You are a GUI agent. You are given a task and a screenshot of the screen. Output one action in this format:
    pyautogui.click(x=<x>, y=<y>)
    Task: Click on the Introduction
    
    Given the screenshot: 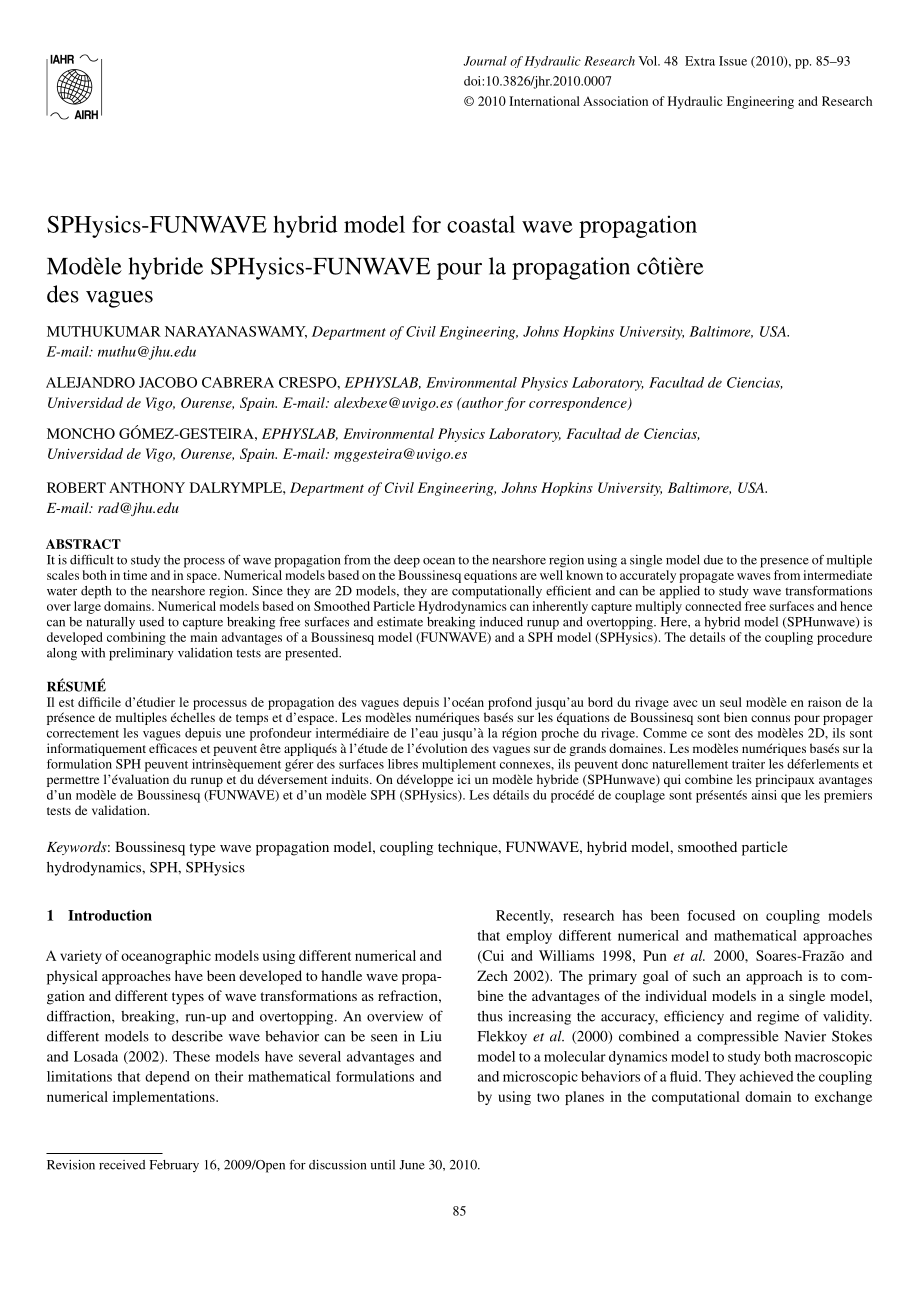 What is the action you would take?
    pyautogui.click(x=110, y=915)
